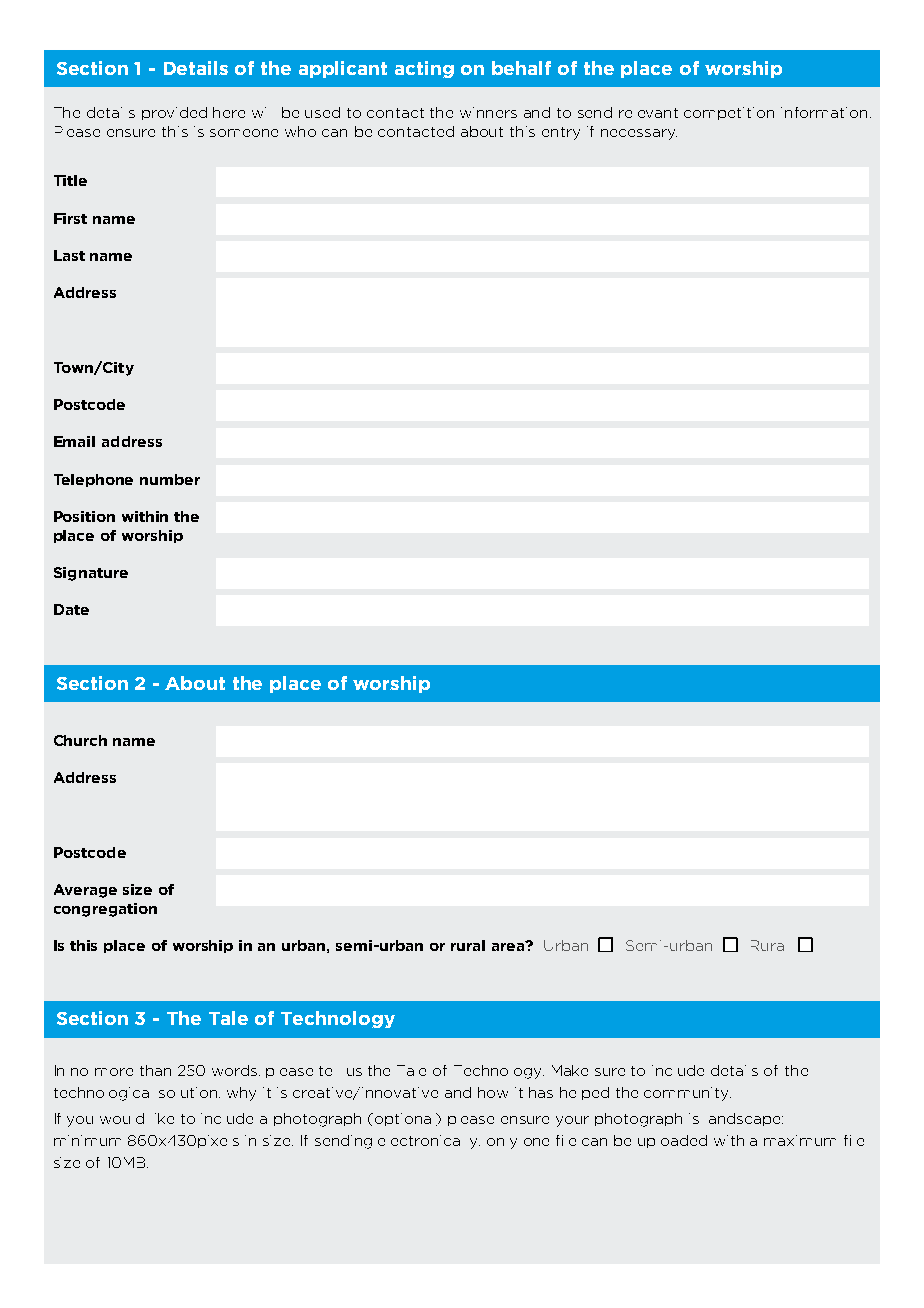  What do you see at coordinates (406, 1119) in the screenshot?
I see `optional` at bounding box center [406, 1119].
